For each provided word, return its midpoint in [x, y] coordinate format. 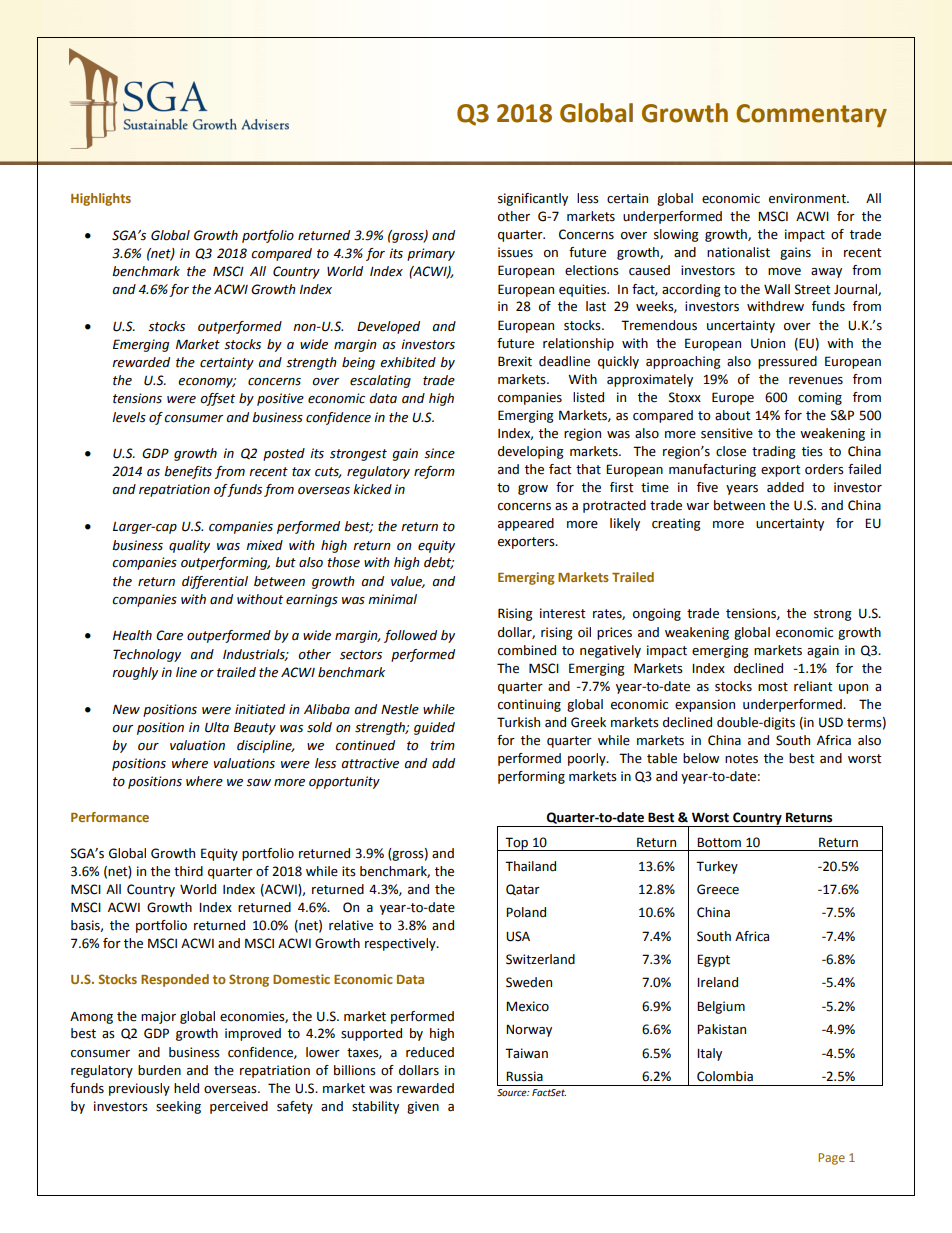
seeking [178, 1107]
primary [431, 254]
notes [741, 759]
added [785, 487]
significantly [533, 199]
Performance [110, 817]
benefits [188, 472]
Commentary [811, 115]
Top [516, 844]
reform [434, 472]
